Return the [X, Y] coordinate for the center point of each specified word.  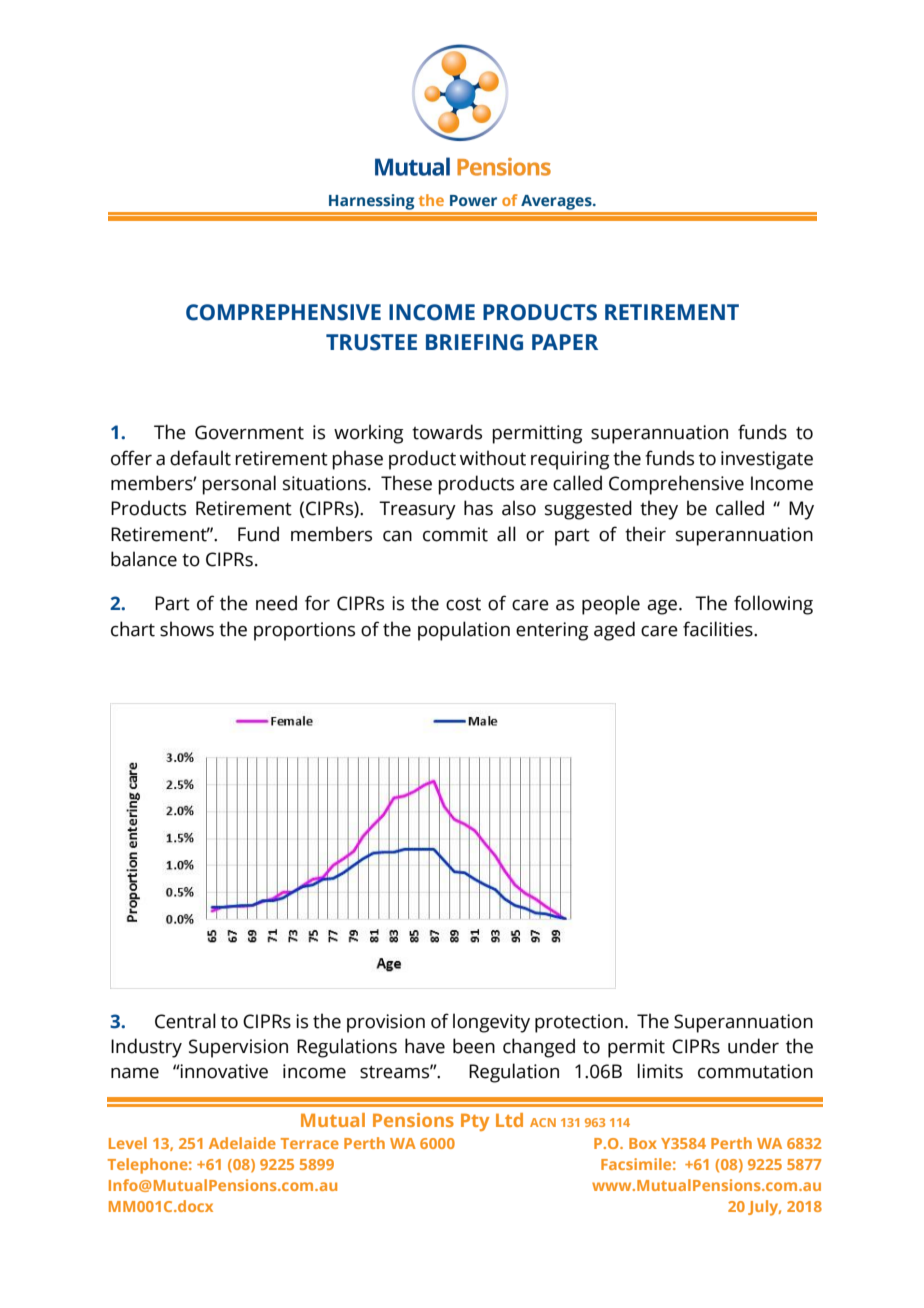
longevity [491, 1023]
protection [579, 1023]
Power [473, 200]
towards [447, 432]
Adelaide [242, 1143]
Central [185, 1021]
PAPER [565, 342]
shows [187, 629]
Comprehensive [676, 485]
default [200, 458]
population [464, 631]
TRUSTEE [371, 342]
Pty [475, 1122]
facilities [719, 629]
